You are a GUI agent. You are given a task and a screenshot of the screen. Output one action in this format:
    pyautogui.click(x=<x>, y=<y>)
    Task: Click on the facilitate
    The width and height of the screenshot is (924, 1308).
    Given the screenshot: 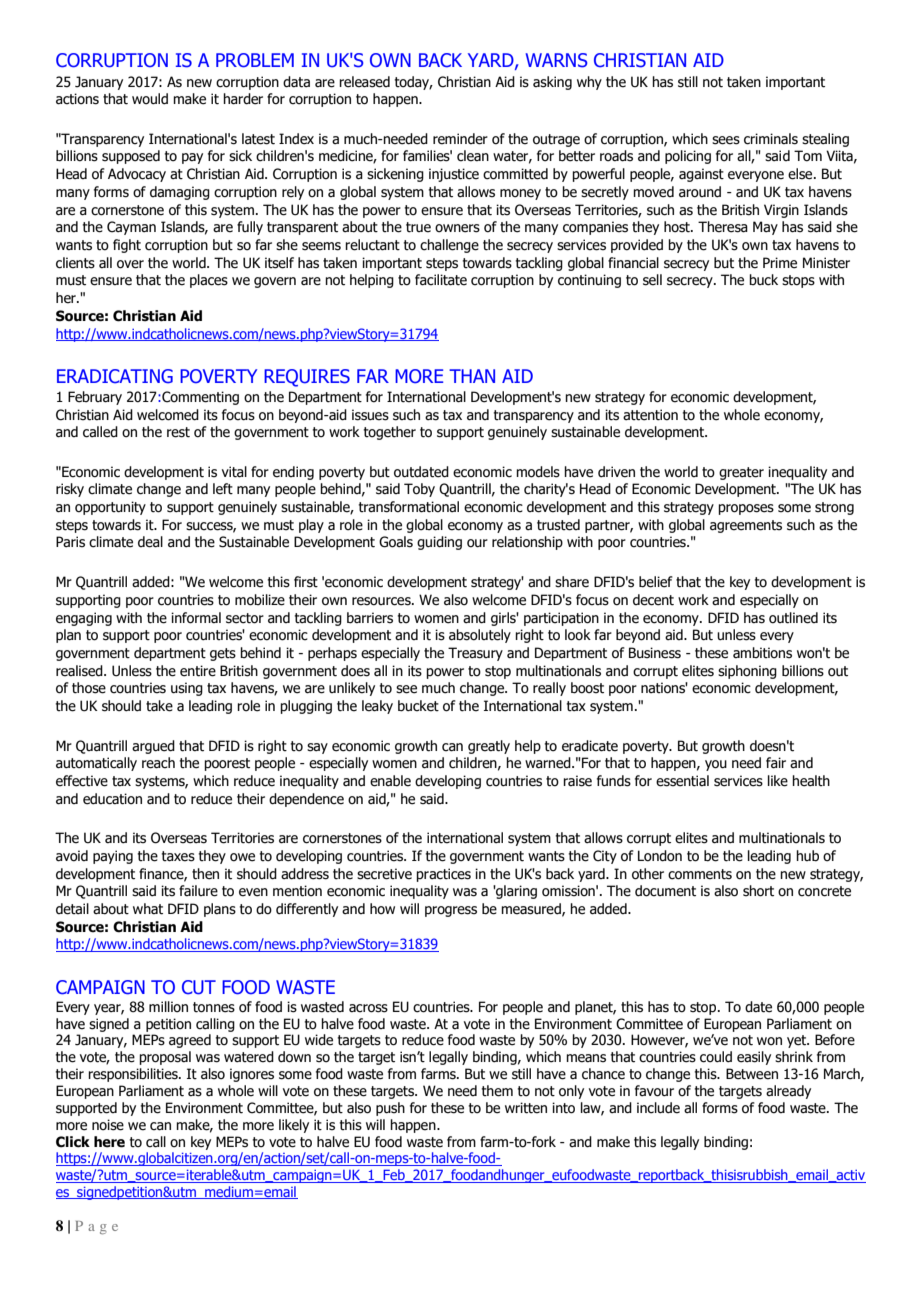 What is the action you would take?
    pyautogui.click(x=441, y=280)
